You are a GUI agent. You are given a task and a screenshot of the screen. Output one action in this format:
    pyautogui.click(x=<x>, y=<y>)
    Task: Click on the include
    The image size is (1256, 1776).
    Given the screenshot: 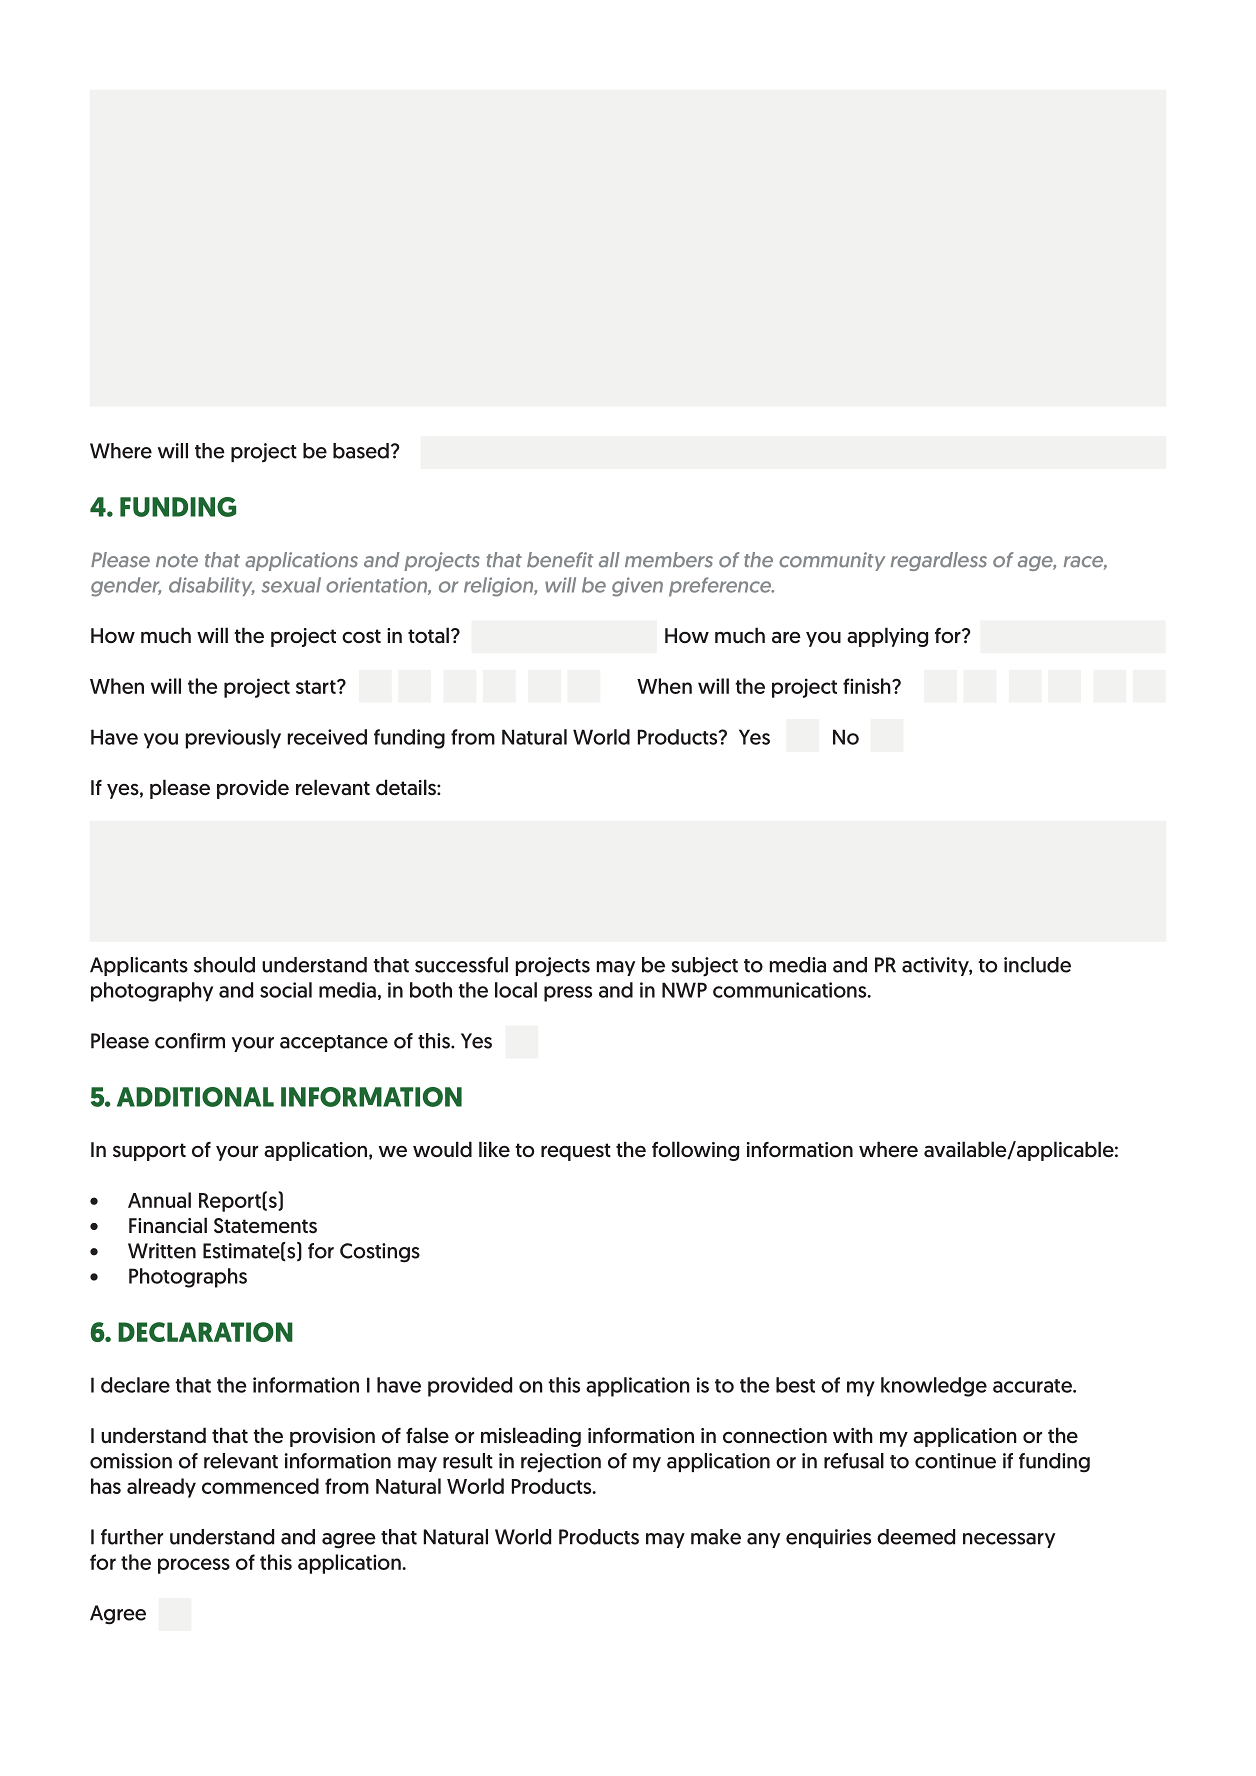 What is the action you would take?
    pyautogui.click(x=1037, y=965)
